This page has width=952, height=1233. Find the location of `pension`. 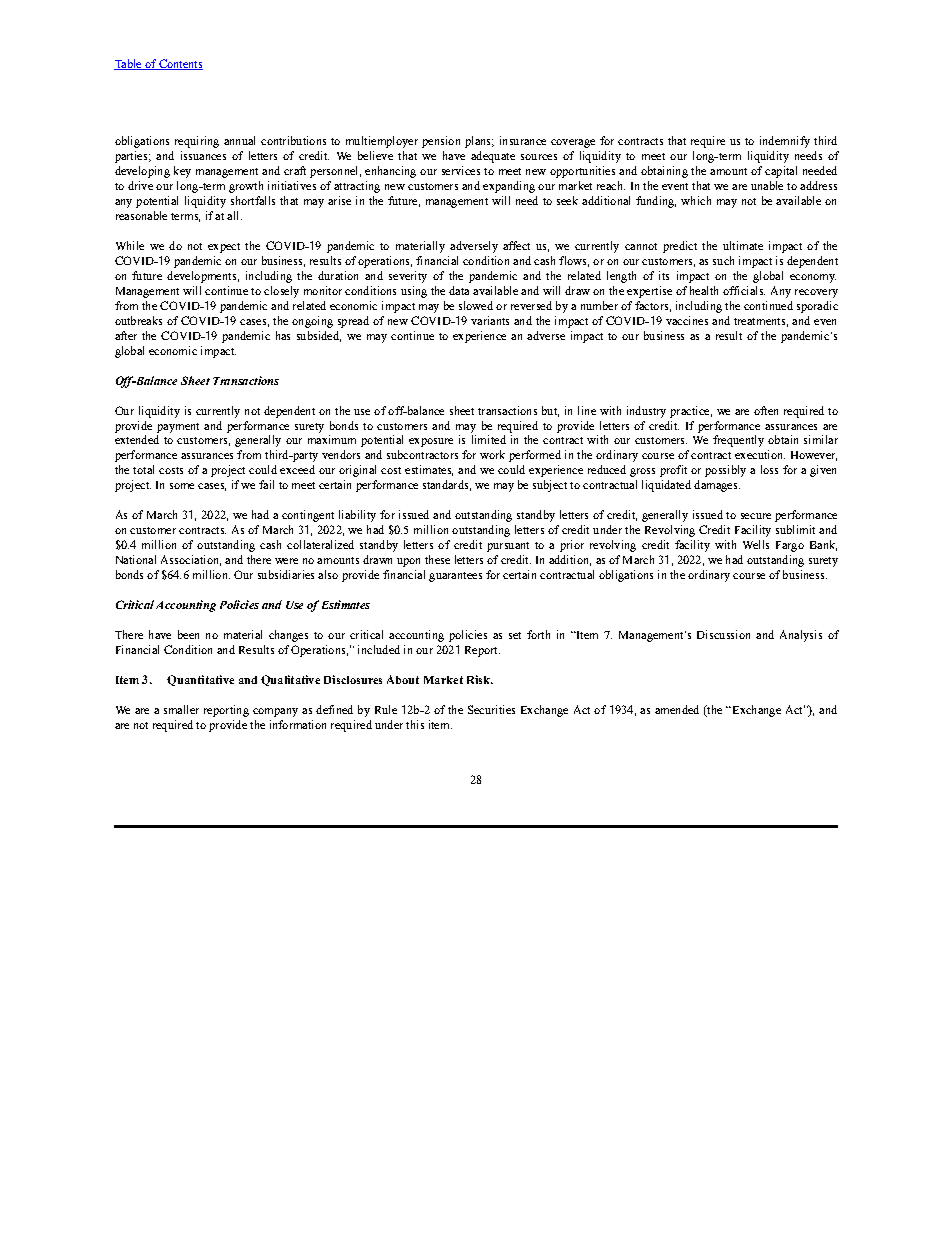

pension is located at coordinates (441, 142).
